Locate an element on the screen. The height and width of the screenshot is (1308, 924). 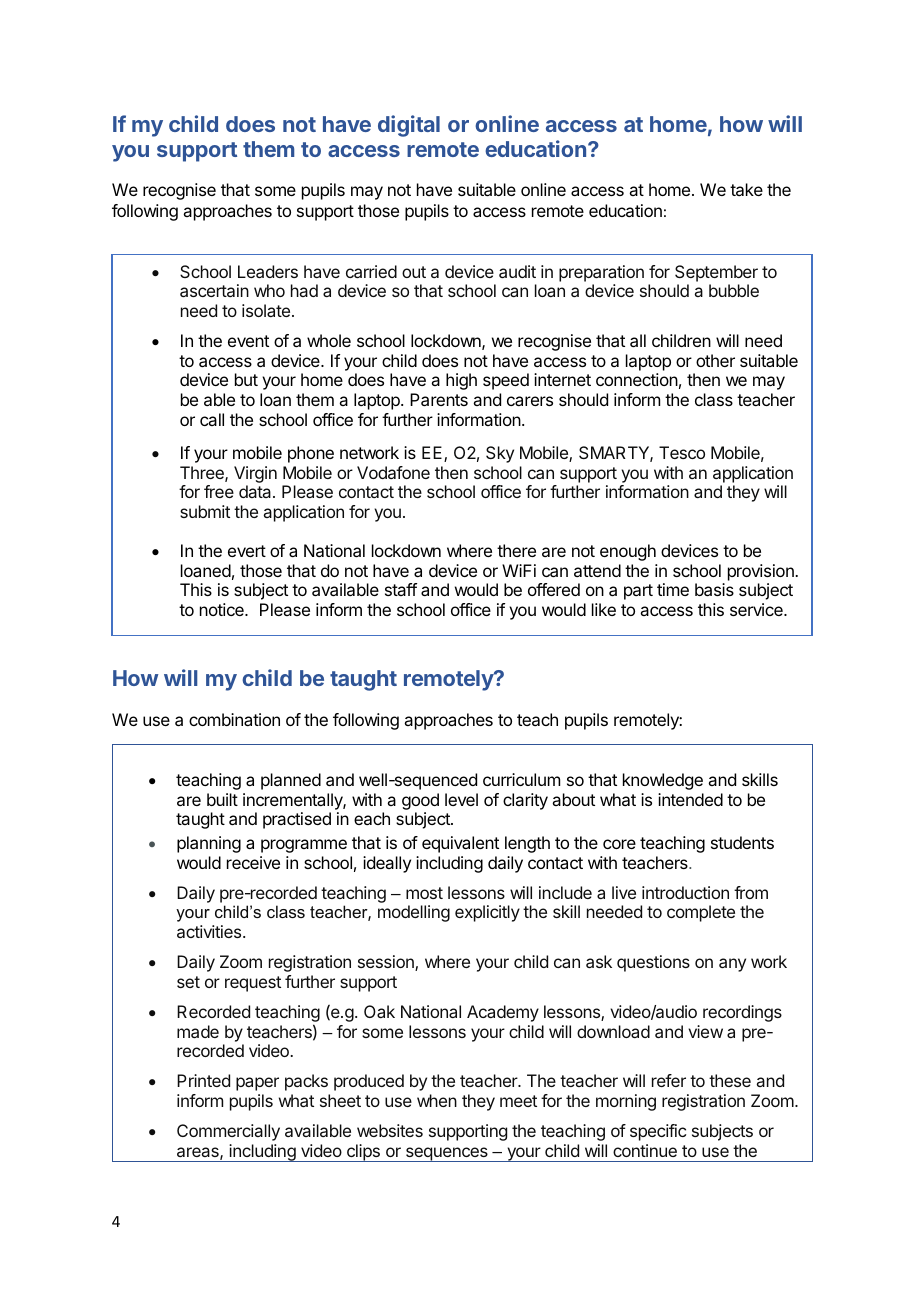
sequences is located at coordinates (446, 1154).
